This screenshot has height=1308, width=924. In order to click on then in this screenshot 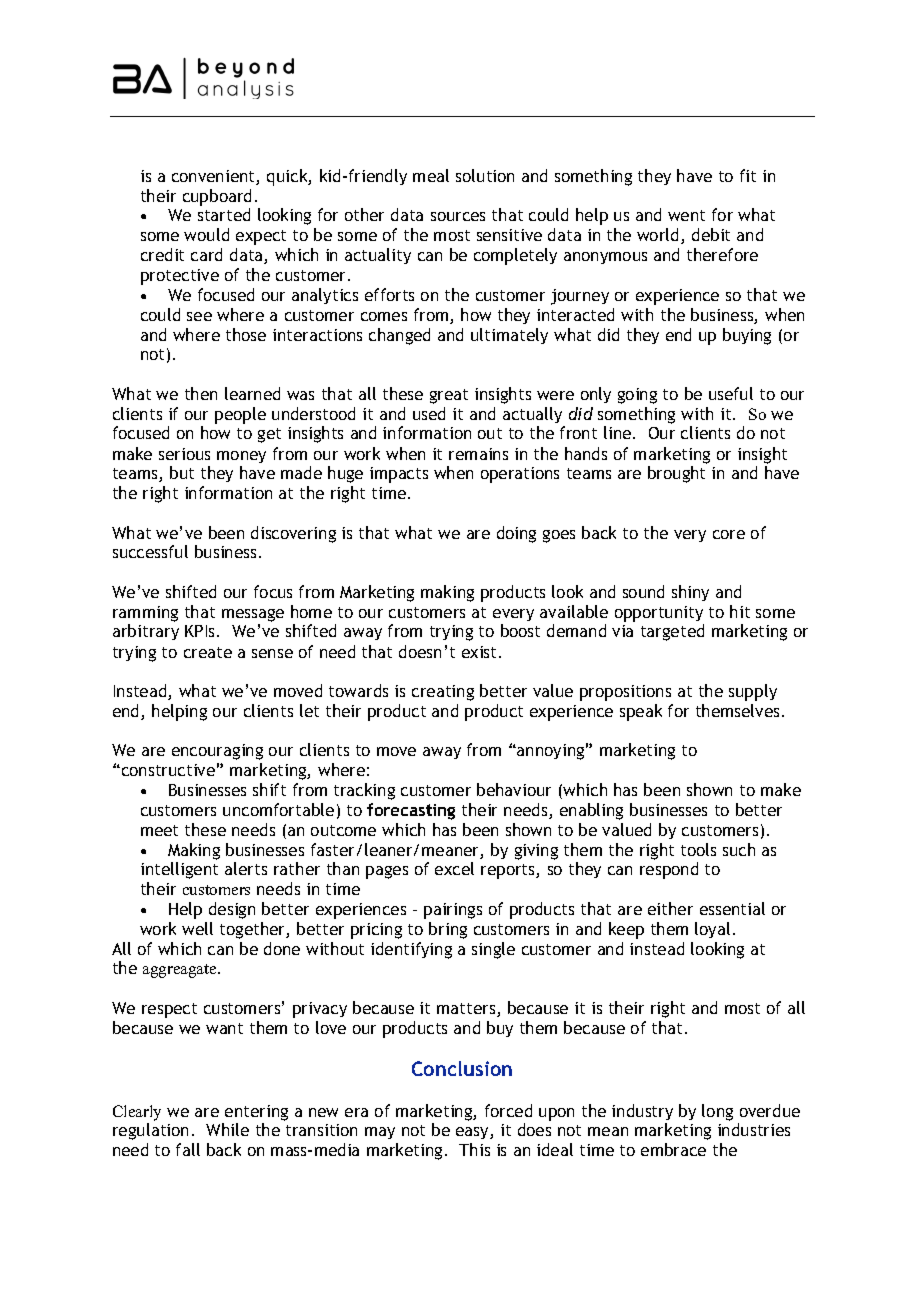, I will do `click(201, 393)`.
